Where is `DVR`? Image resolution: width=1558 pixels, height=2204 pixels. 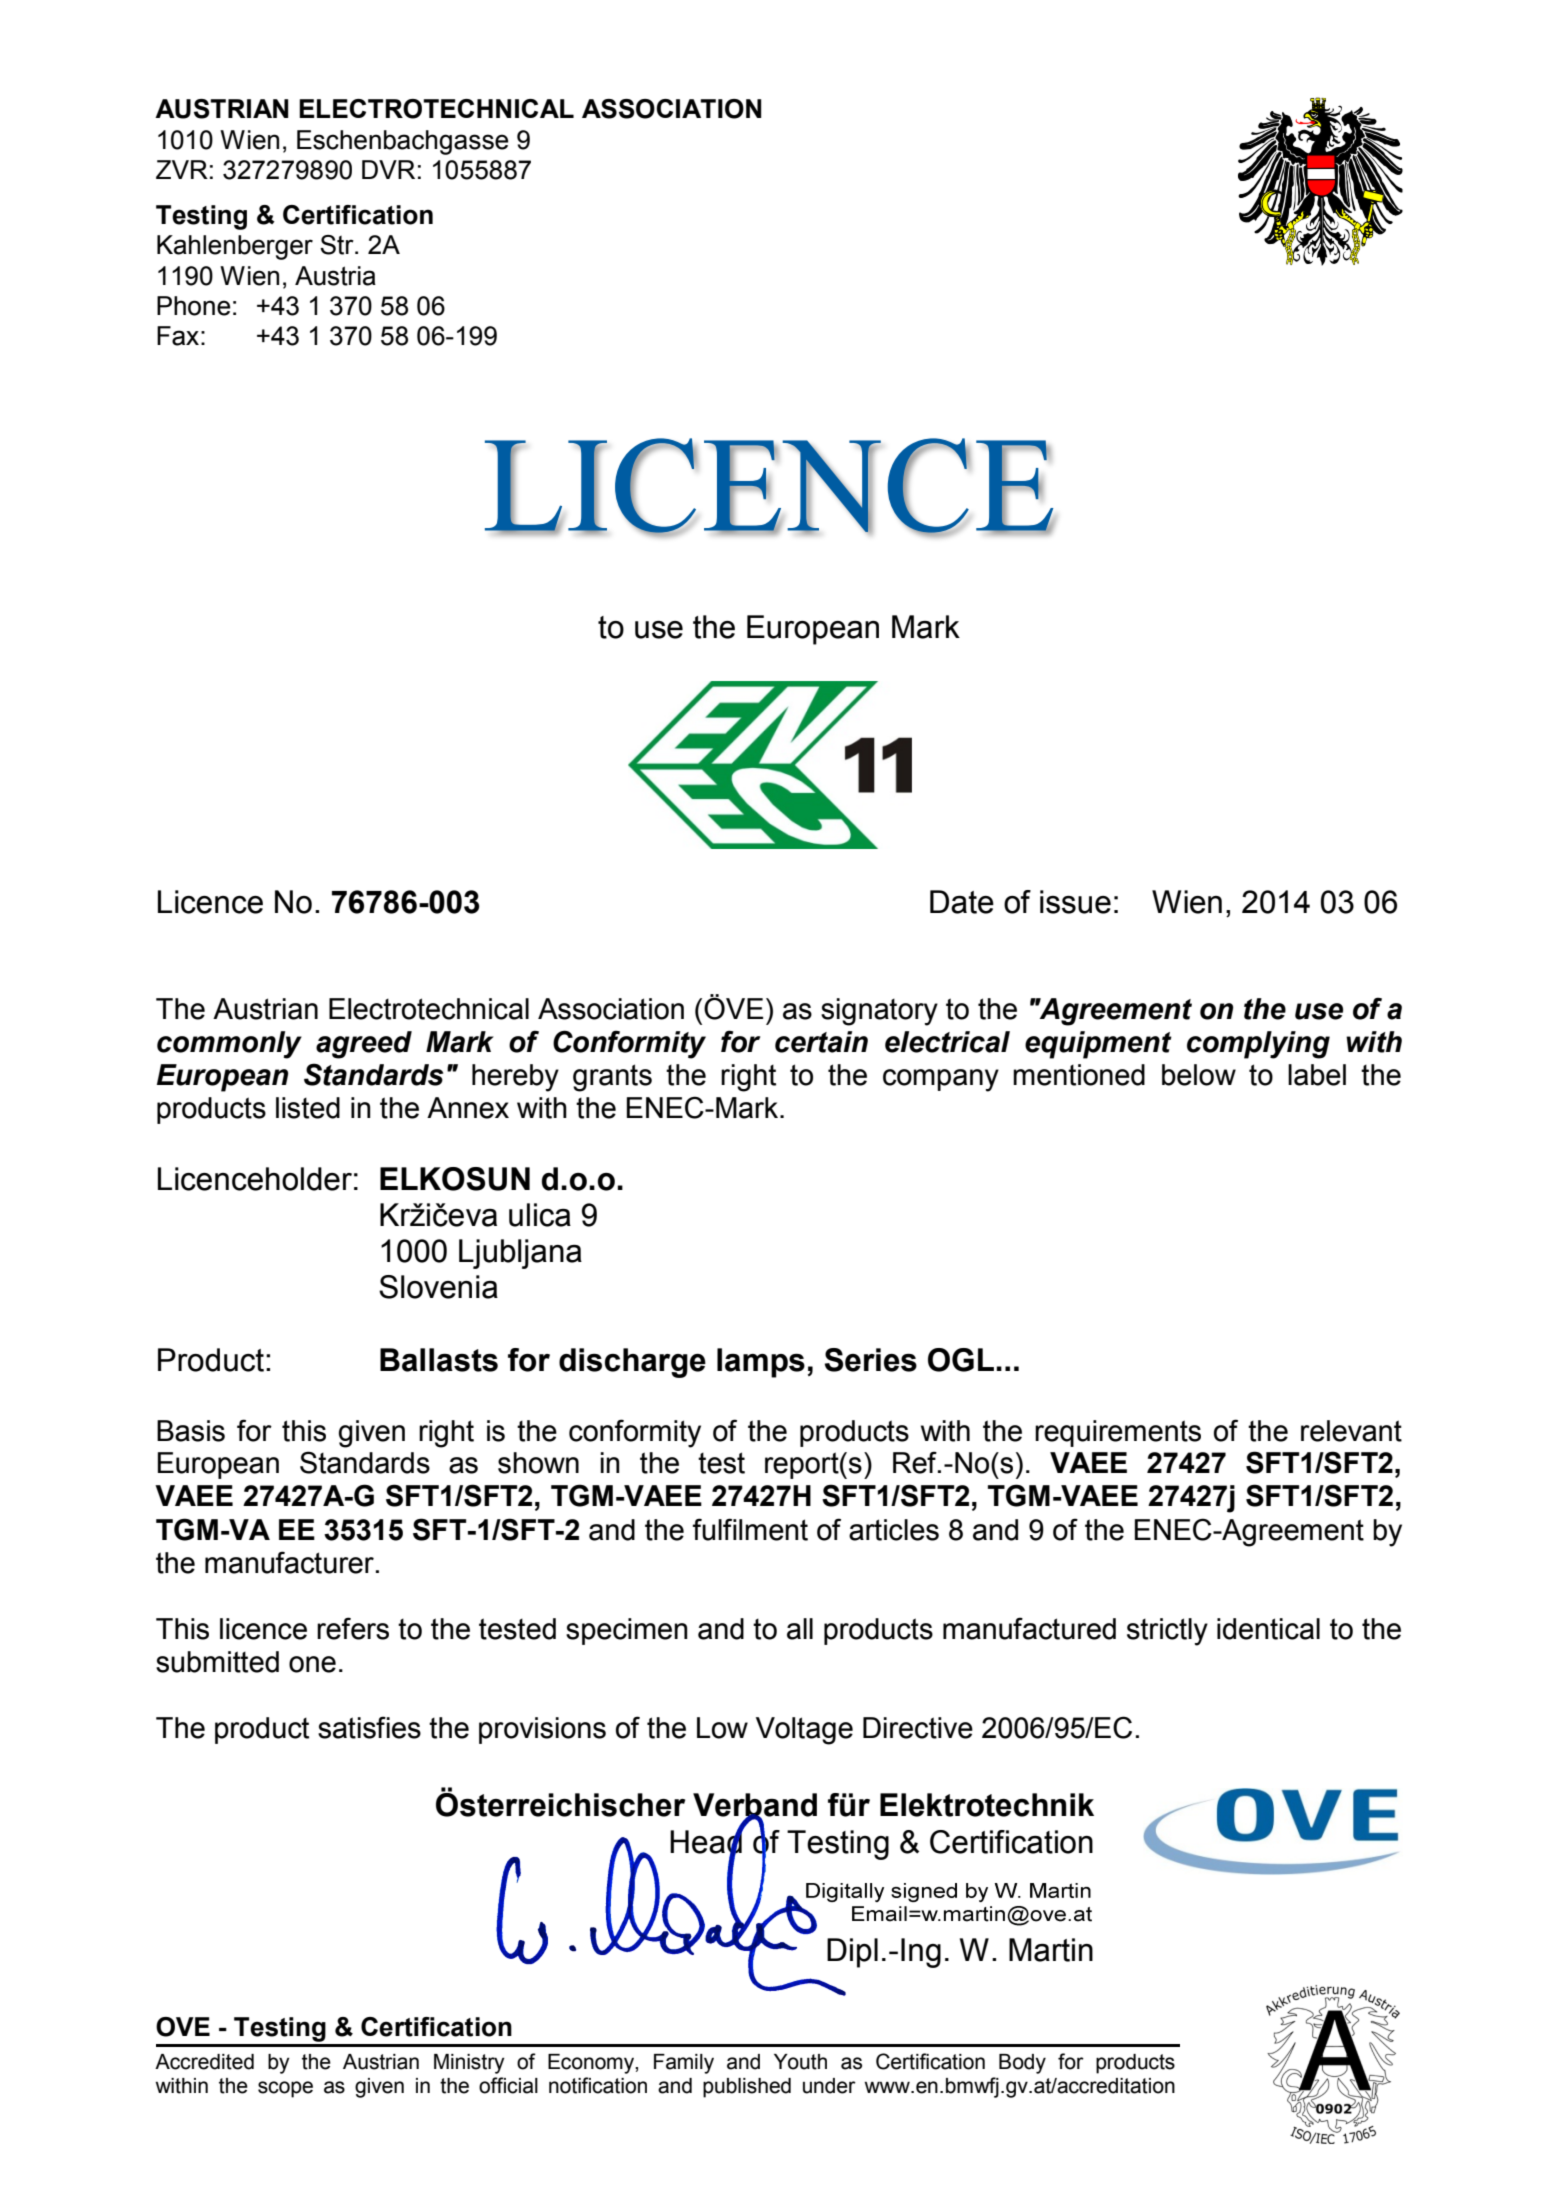
DVR is located at coordinates (388, 169).
